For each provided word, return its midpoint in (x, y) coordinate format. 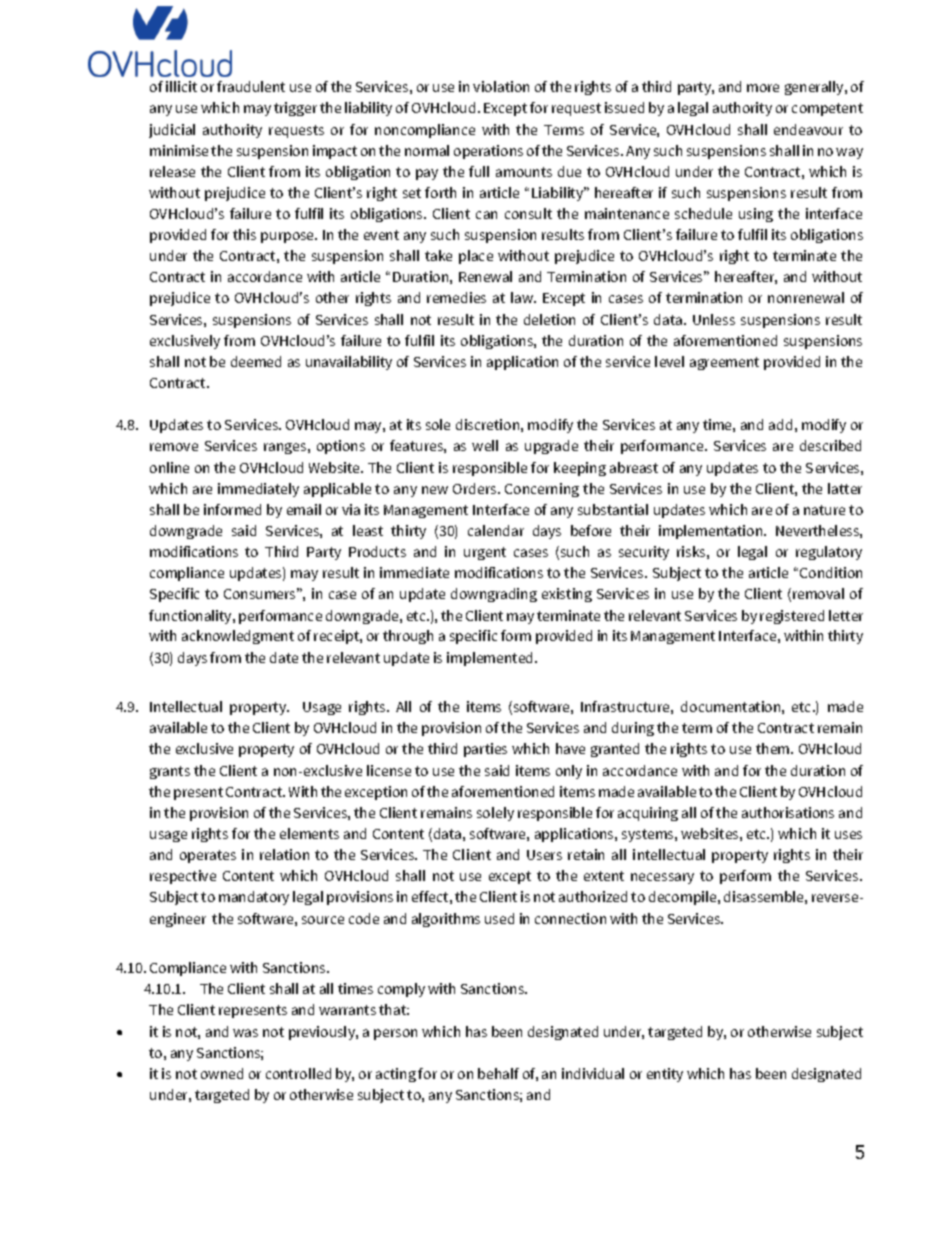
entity (665, 1075)
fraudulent (251, 86)
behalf (498, 1073)
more (763, 88)
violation (501, 86)
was (245, 1033)
